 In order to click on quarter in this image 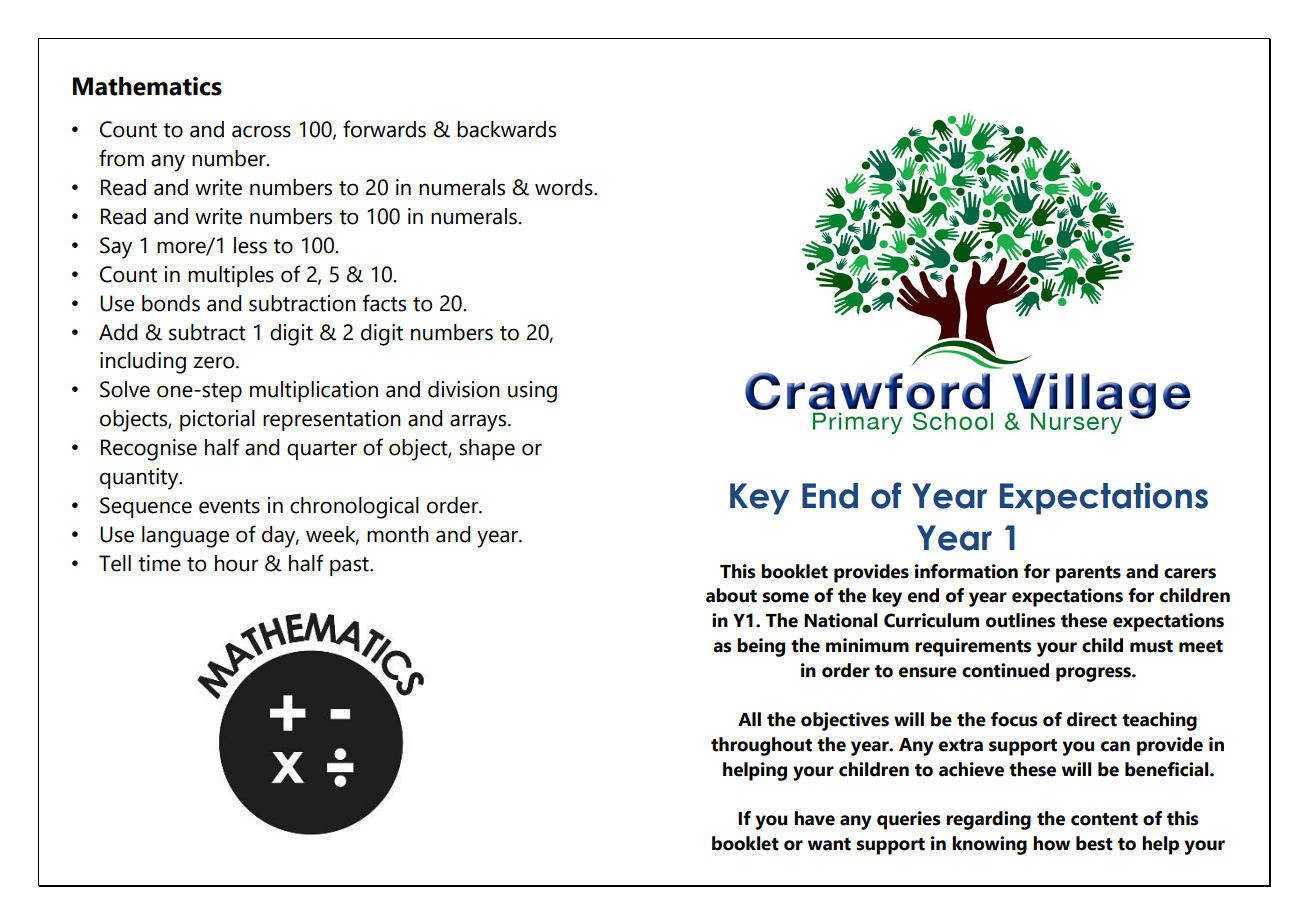, I will do `click(322, 450)`.
